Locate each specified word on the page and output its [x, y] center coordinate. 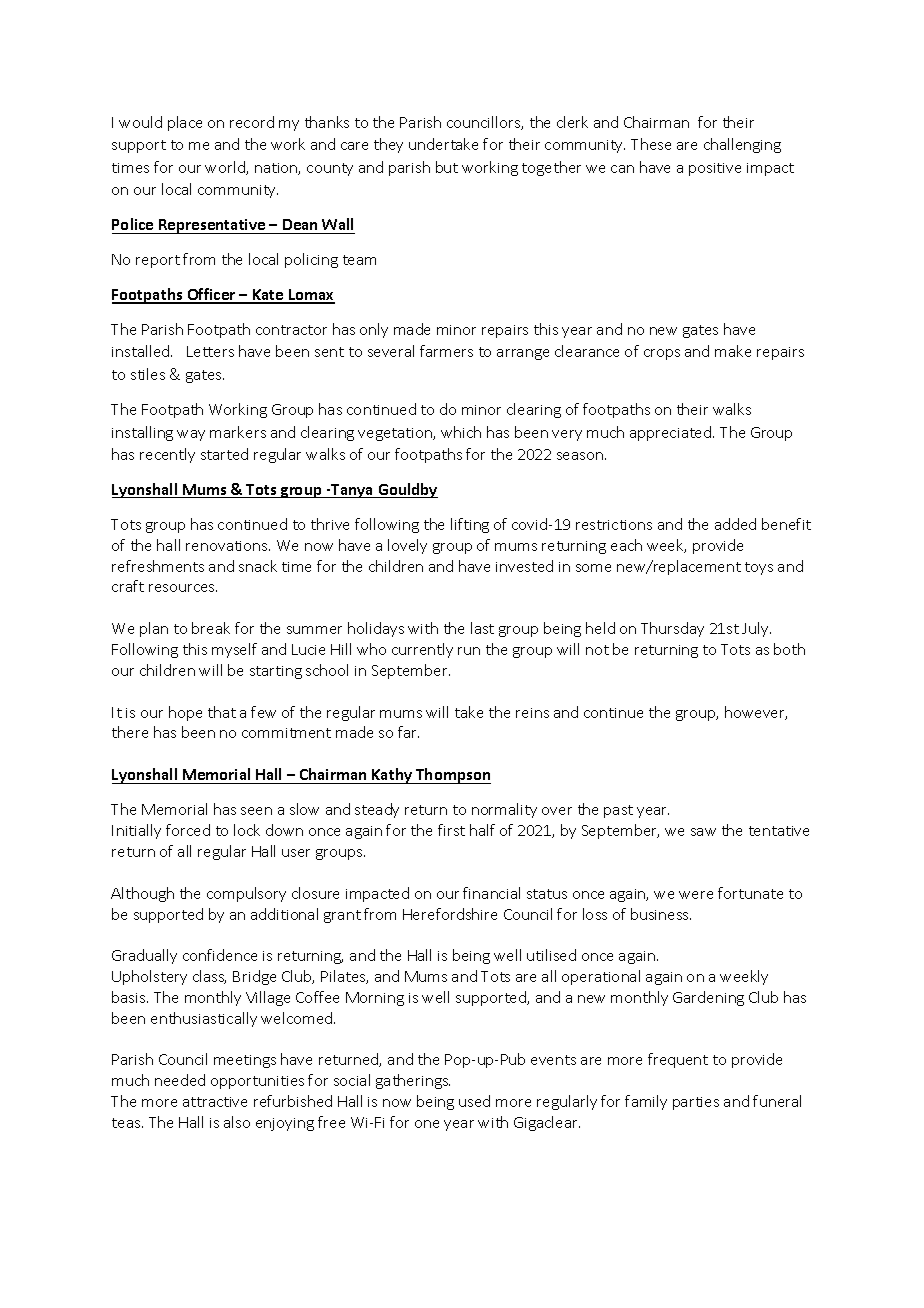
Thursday [672, 629]
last [482, 628]
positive [715, 169]
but [447, 167]
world [226, 168]
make [733, 351]
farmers [446, 351]
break [211, 628]
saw [703, 832]
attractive [215, 1102]
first [451, 830]
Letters [210, 351]
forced [188, 830]
